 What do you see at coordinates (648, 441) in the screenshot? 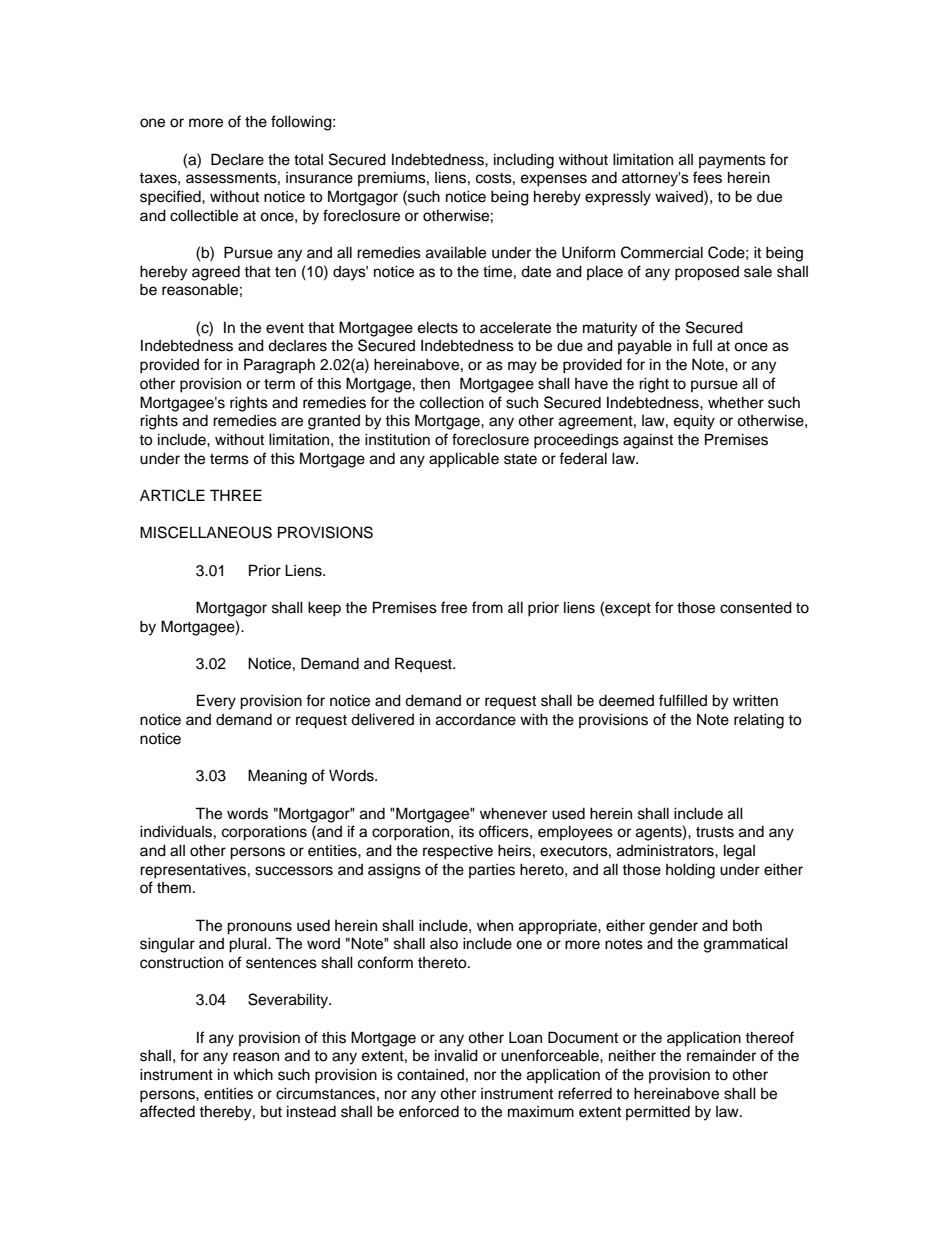
I see `against` at bounding box center [648, 441].
